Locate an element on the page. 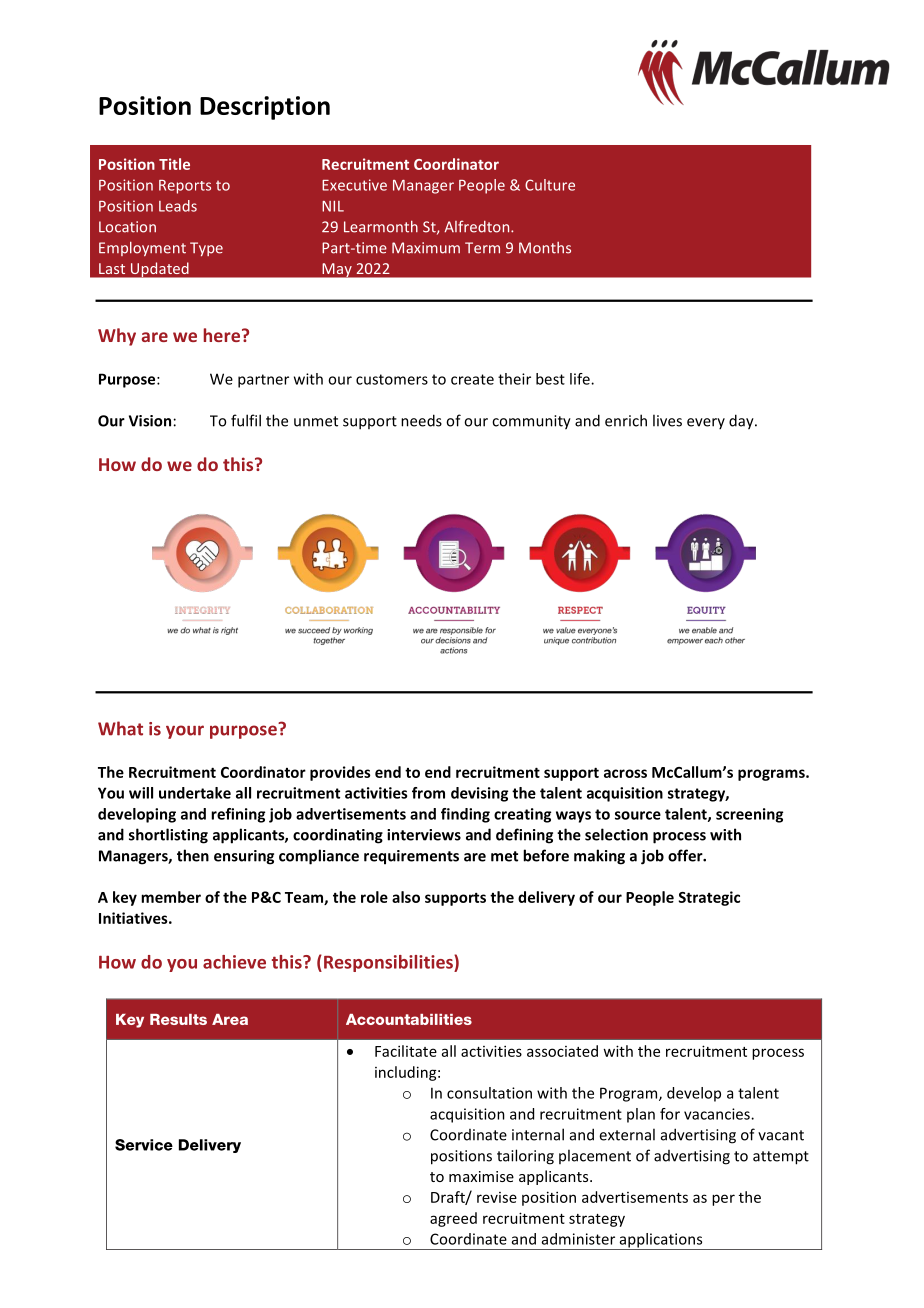  needs is located at coordinates (421, 420).
